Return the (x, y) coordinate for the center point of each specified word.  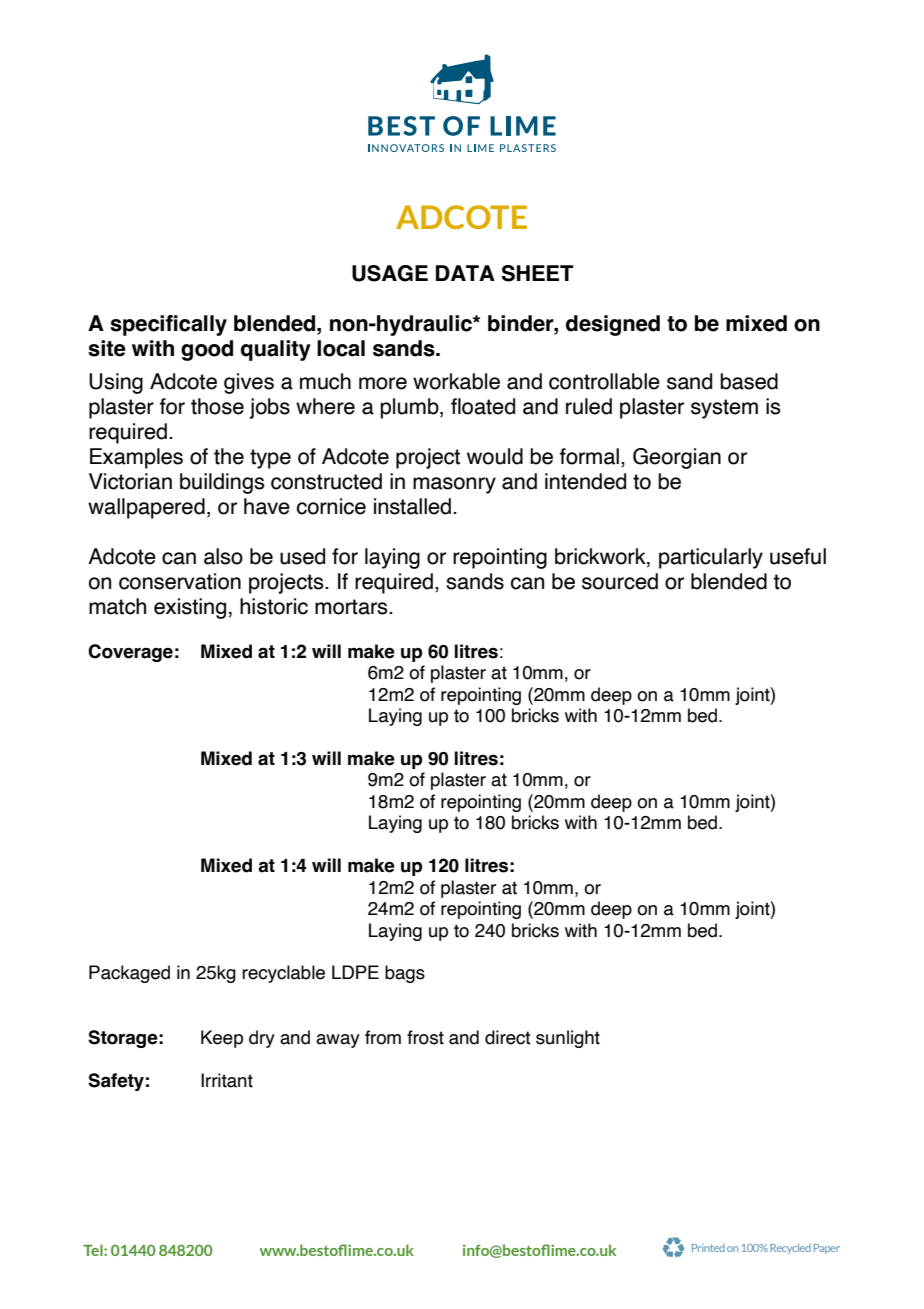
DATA (465, 273)
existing (190, 608)
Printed (708, 1248)
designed (613, 325)
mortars (352, 607)
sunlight (568, 1039)
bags (405, 974)
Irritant (227, 1080)
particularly (711, 558)
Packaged (129, 974)
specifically (168, 325)
